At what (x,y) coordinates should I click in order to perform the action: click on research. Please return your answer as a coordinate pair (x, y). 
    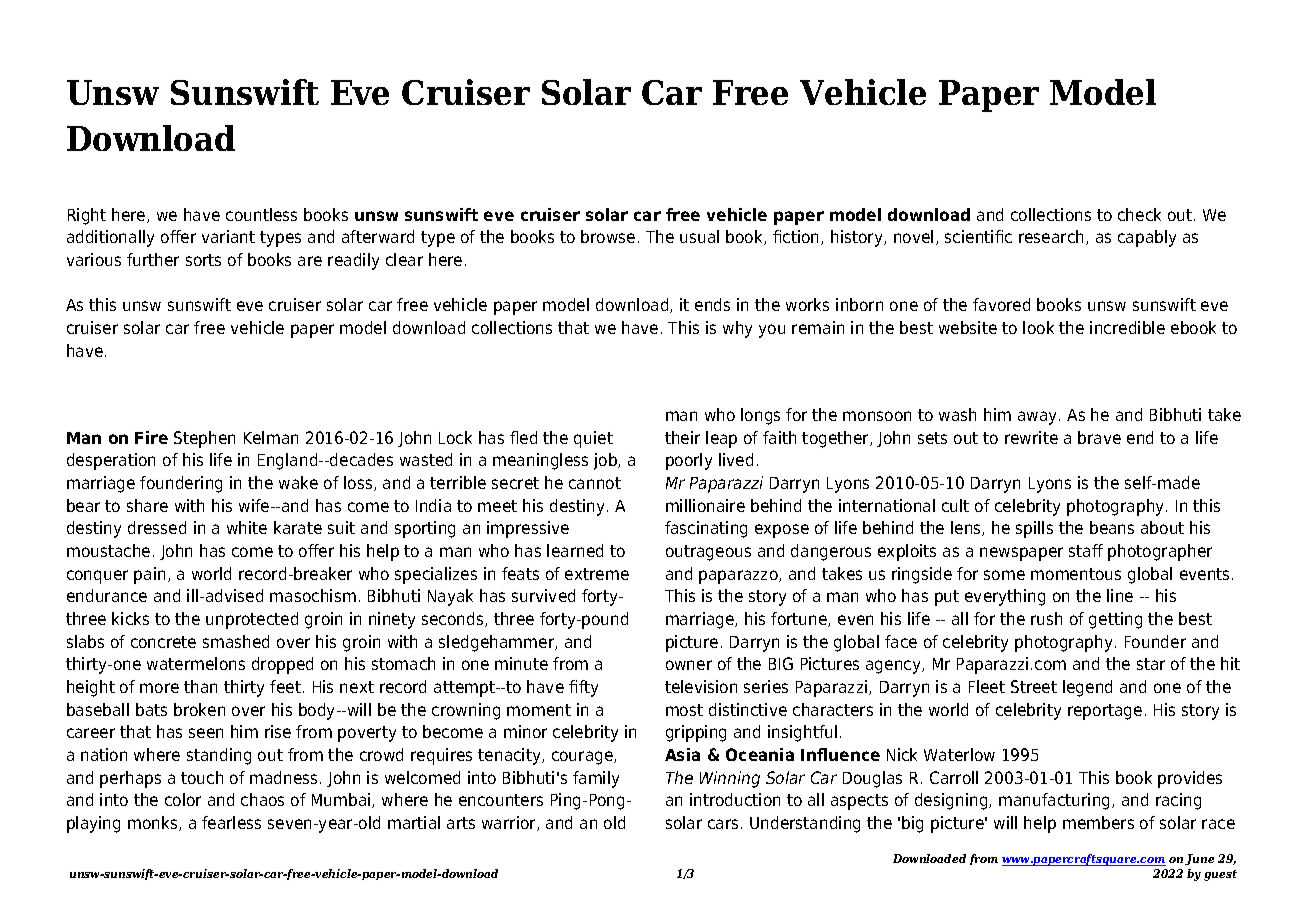
    Looking at the image, I should click on (1051, 236).
